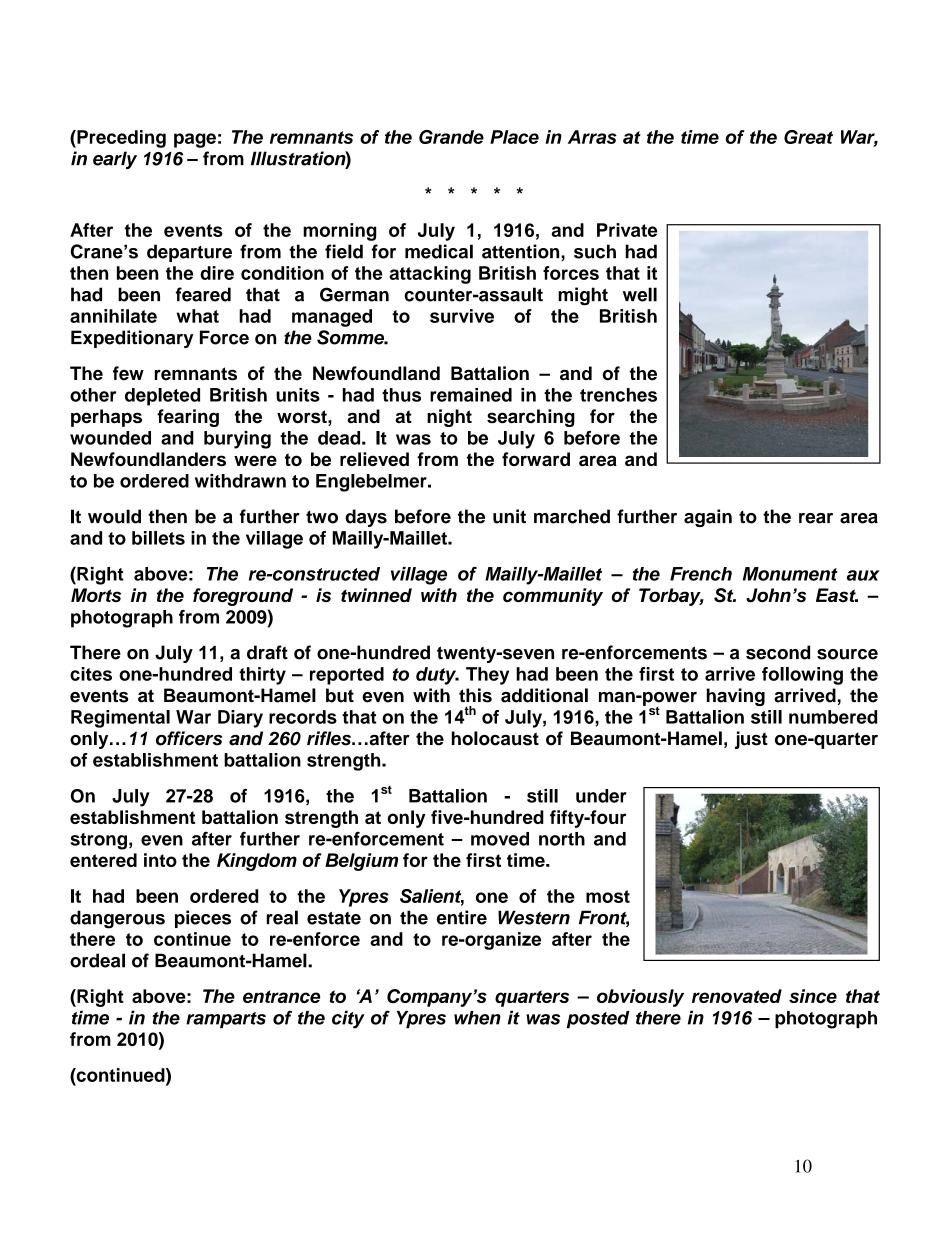  I want to click on just, so click(751, 740).
